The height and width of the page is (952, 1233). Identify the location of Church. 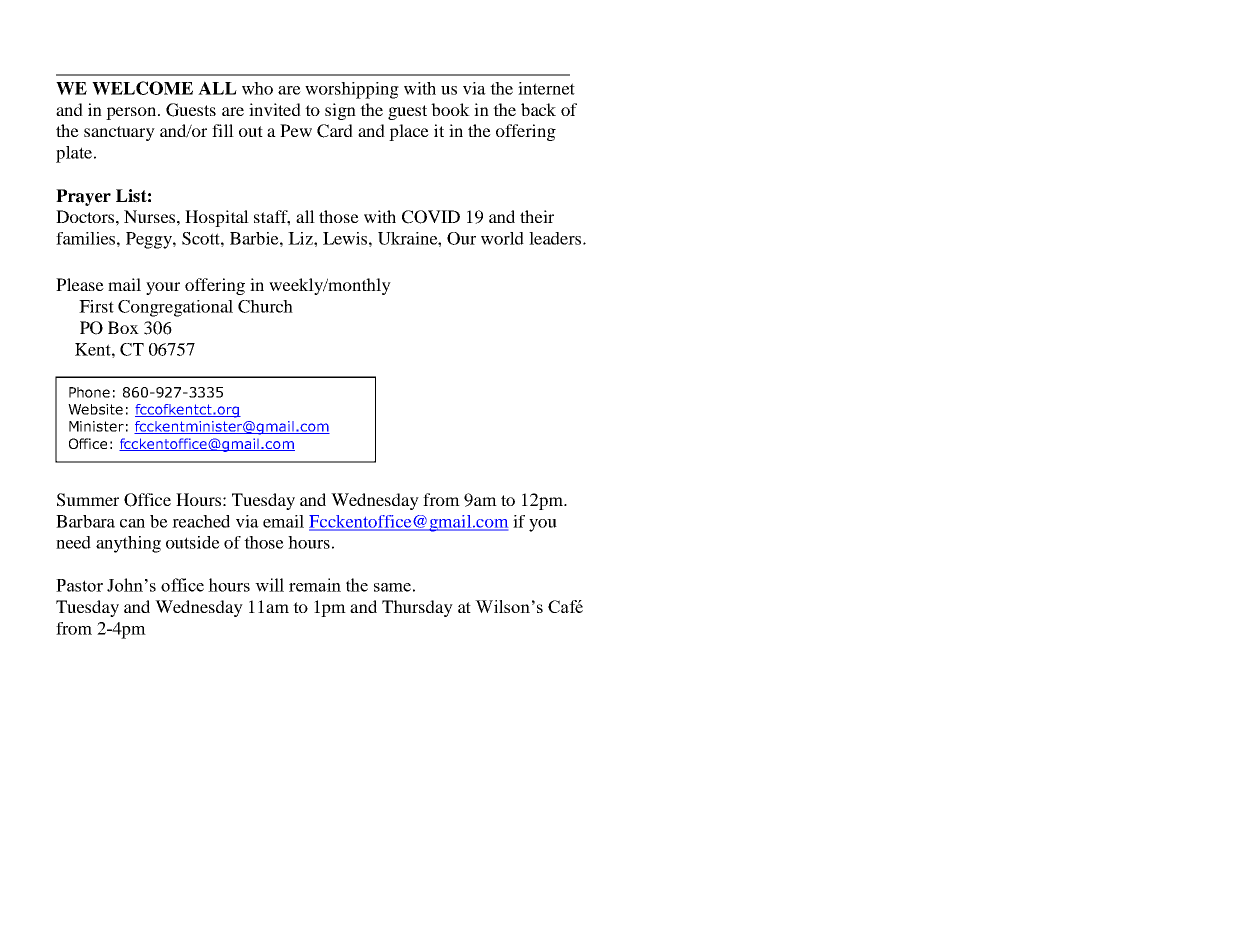
(265, 306).
